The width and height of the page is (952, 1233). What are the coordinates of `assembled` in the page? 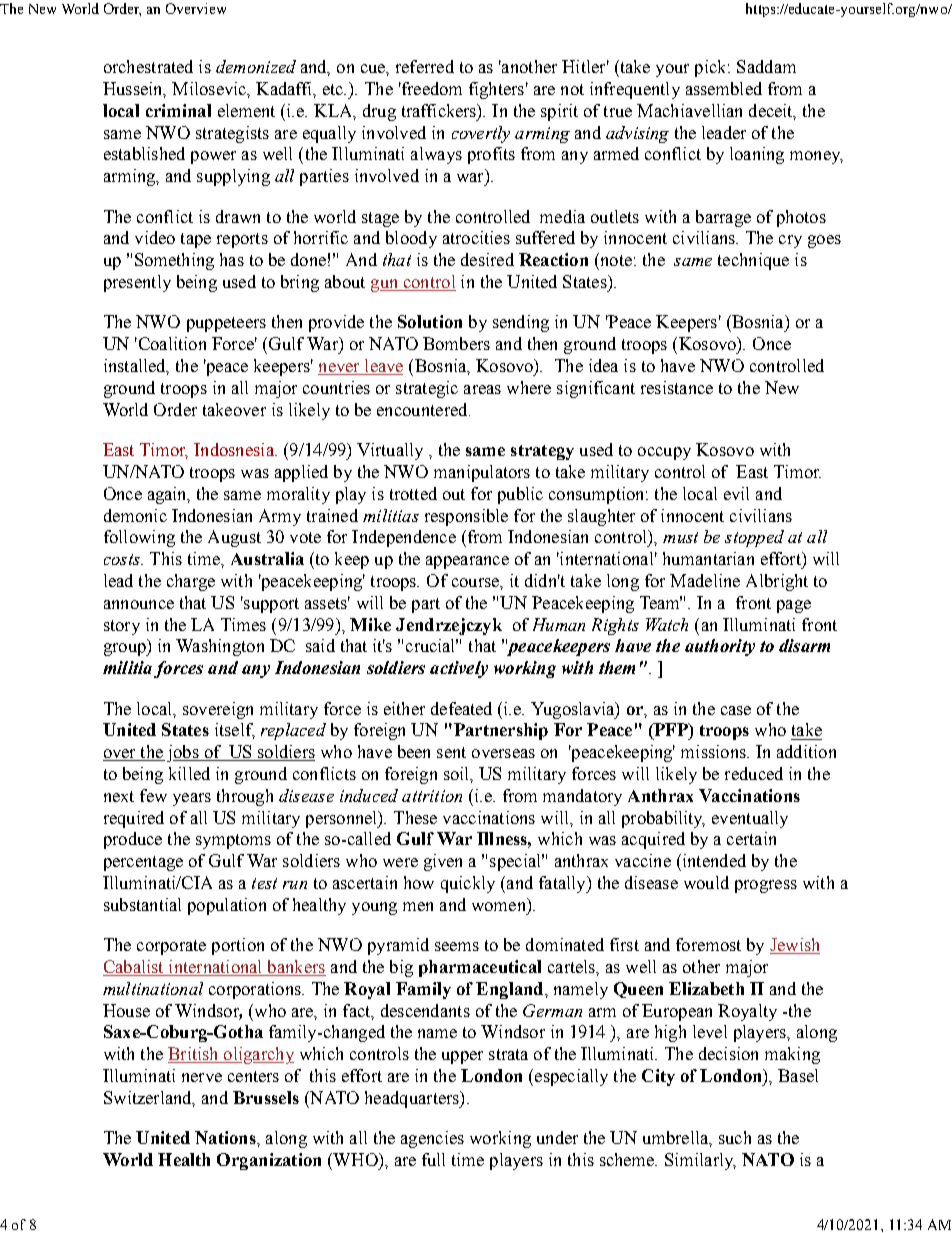 It's located at (724, 88).
